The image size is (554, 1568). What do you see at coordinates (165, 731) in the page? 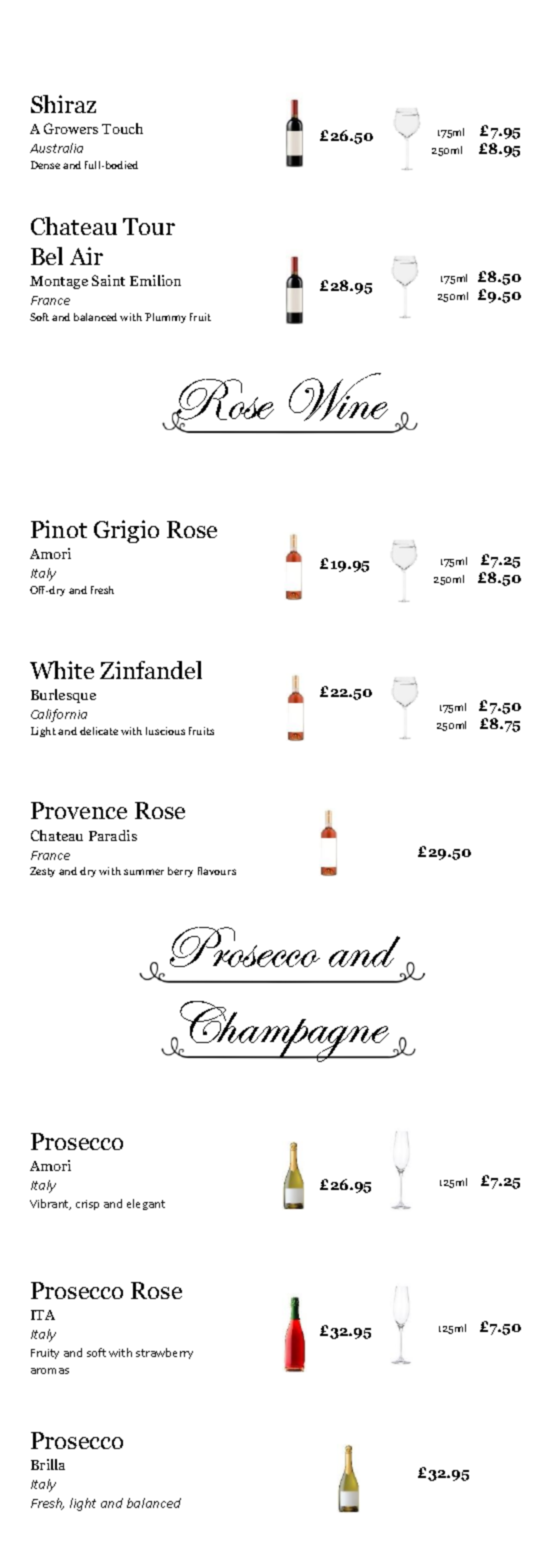
I see `luscious` at bounding box center [165, 731].
